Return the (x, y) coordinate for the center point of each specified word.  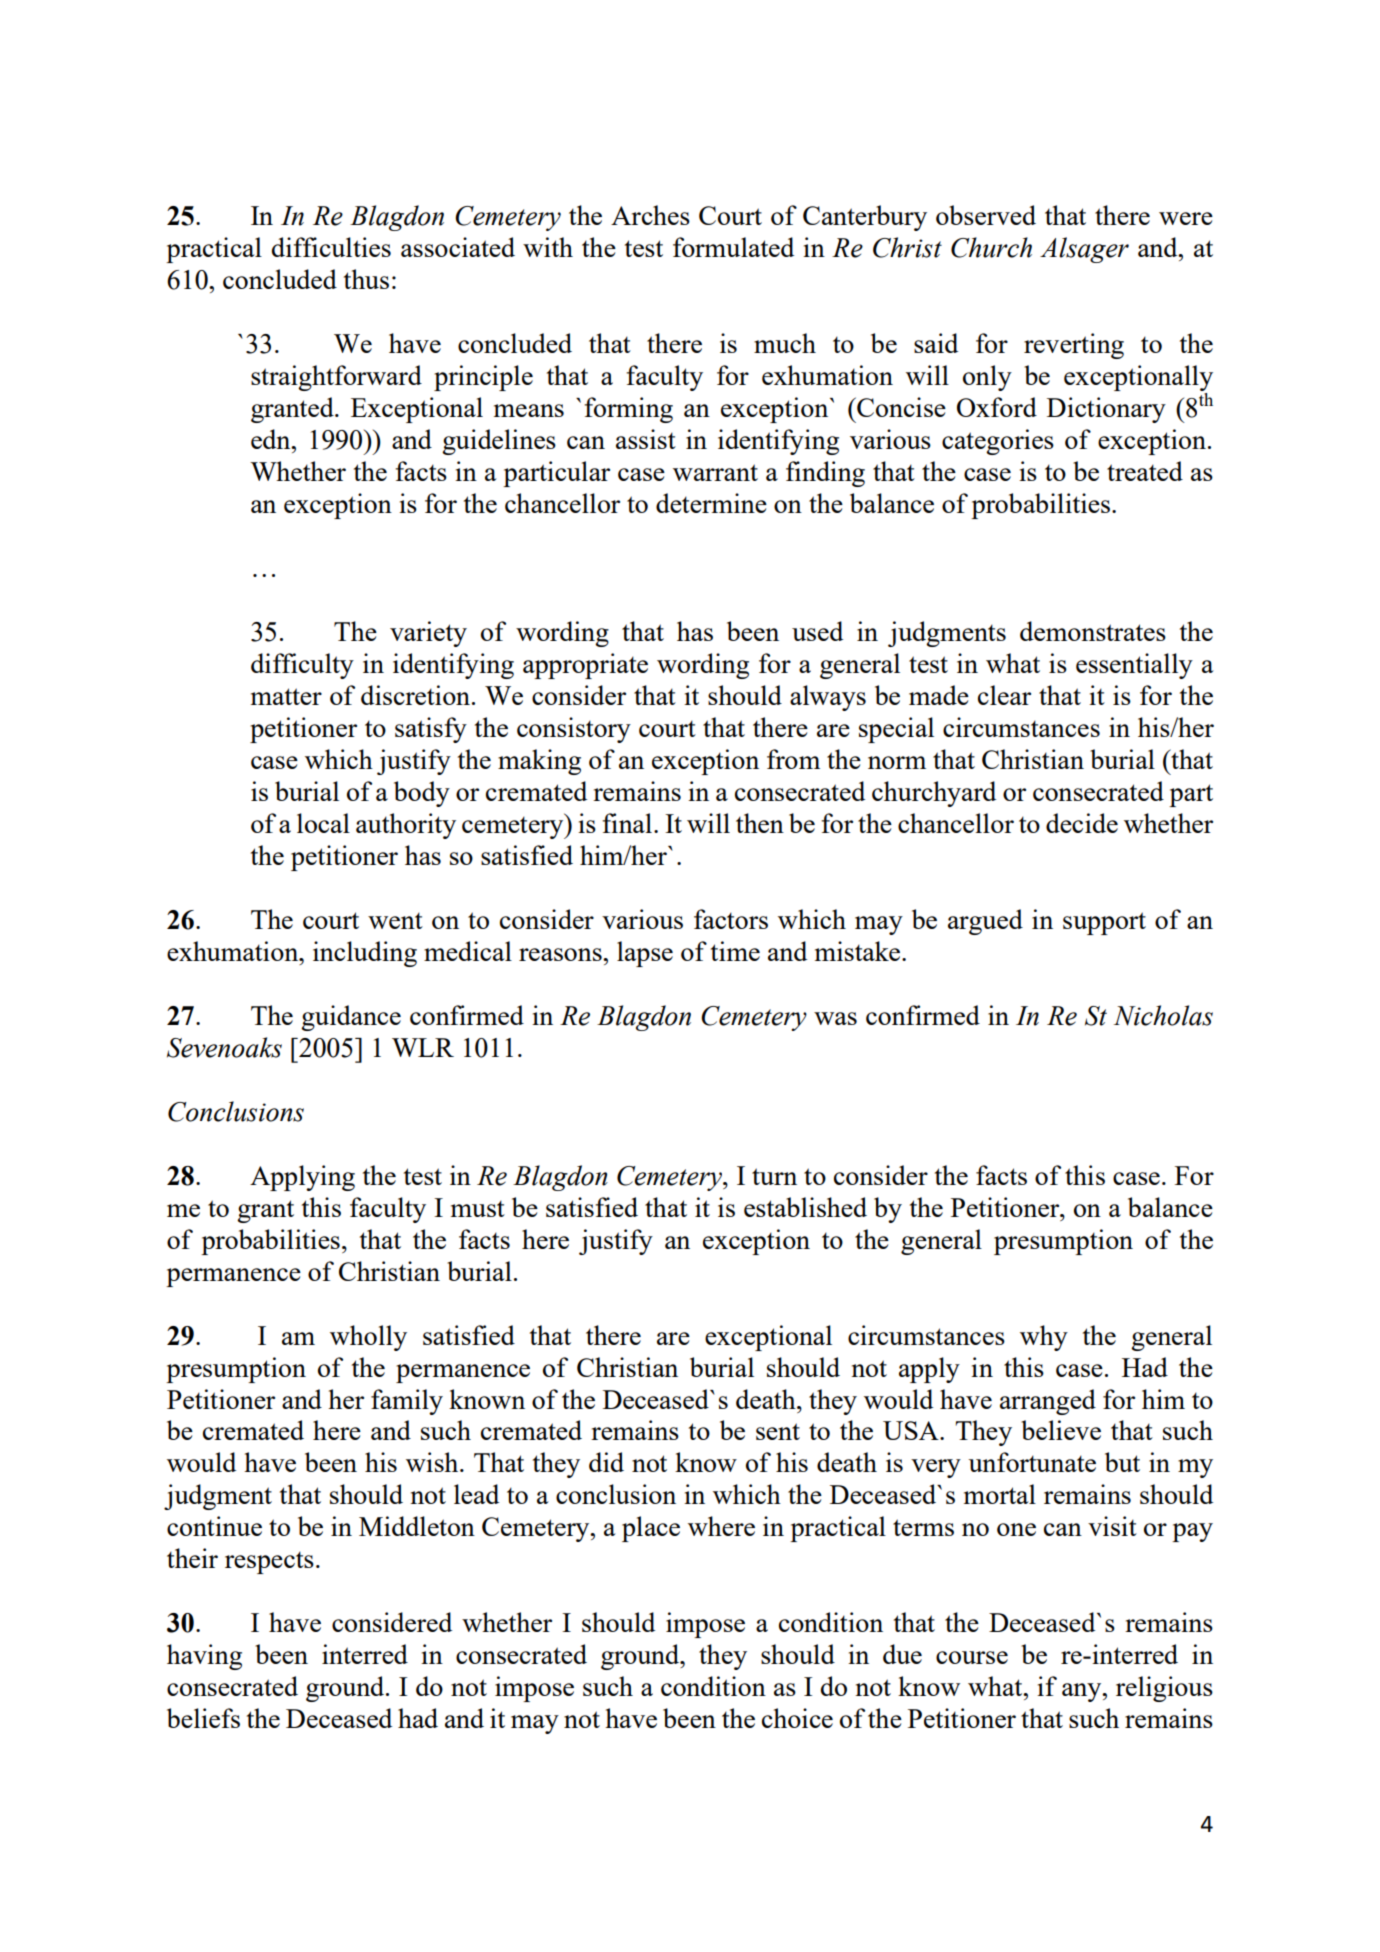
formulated (733, 247)
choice (797, 1718)
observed (986, 215)
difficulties (331, 247)
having (204, 1657)
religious (1164, 1689)
